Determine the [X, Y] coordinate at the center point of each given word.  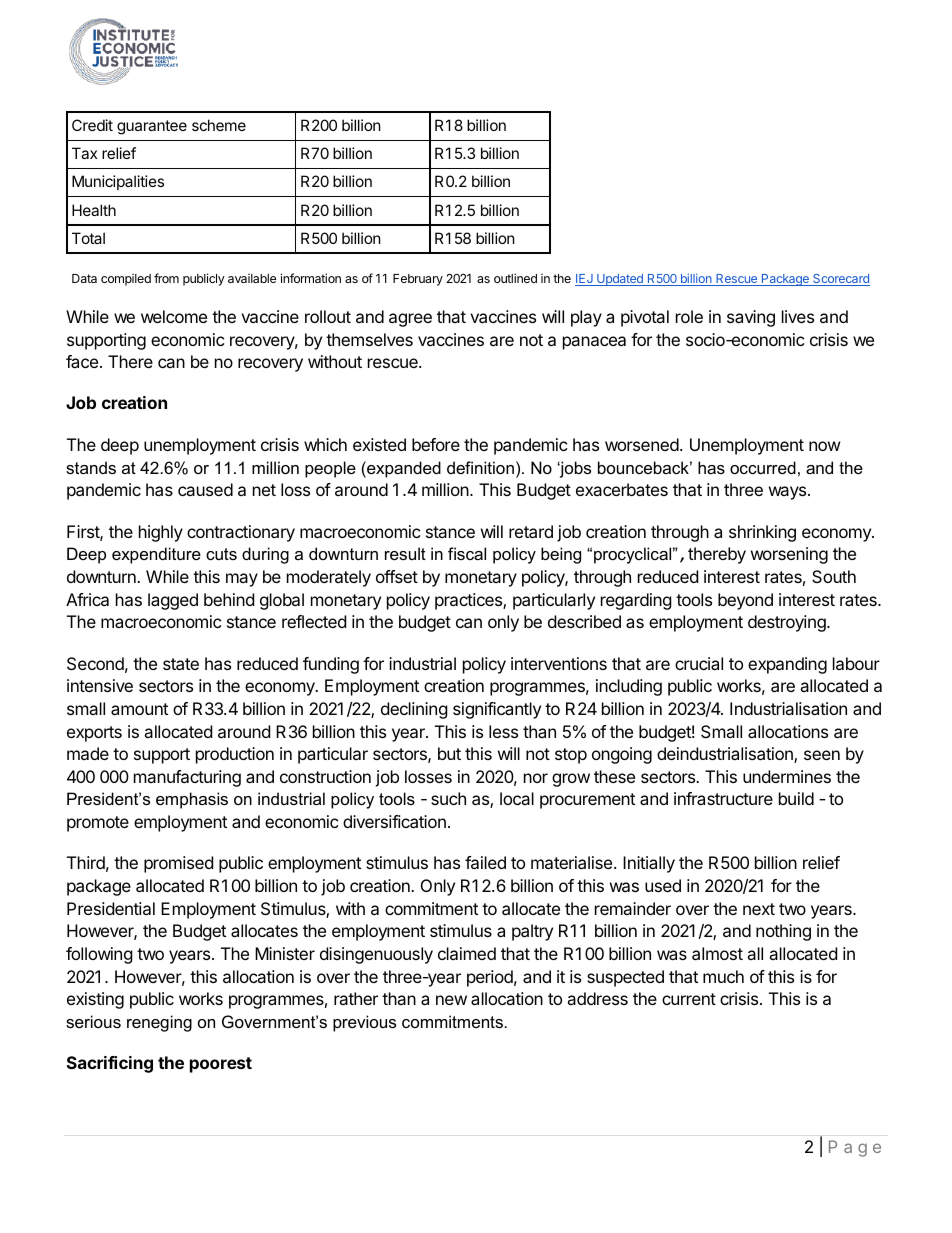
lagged [173, 601]
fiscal [467, 553]
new [451, 1000]
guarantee [152, 127]
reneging [159, 1023]
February [418, 280]
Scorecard [840, 280]
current [689, 999]
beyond [745, 601]
